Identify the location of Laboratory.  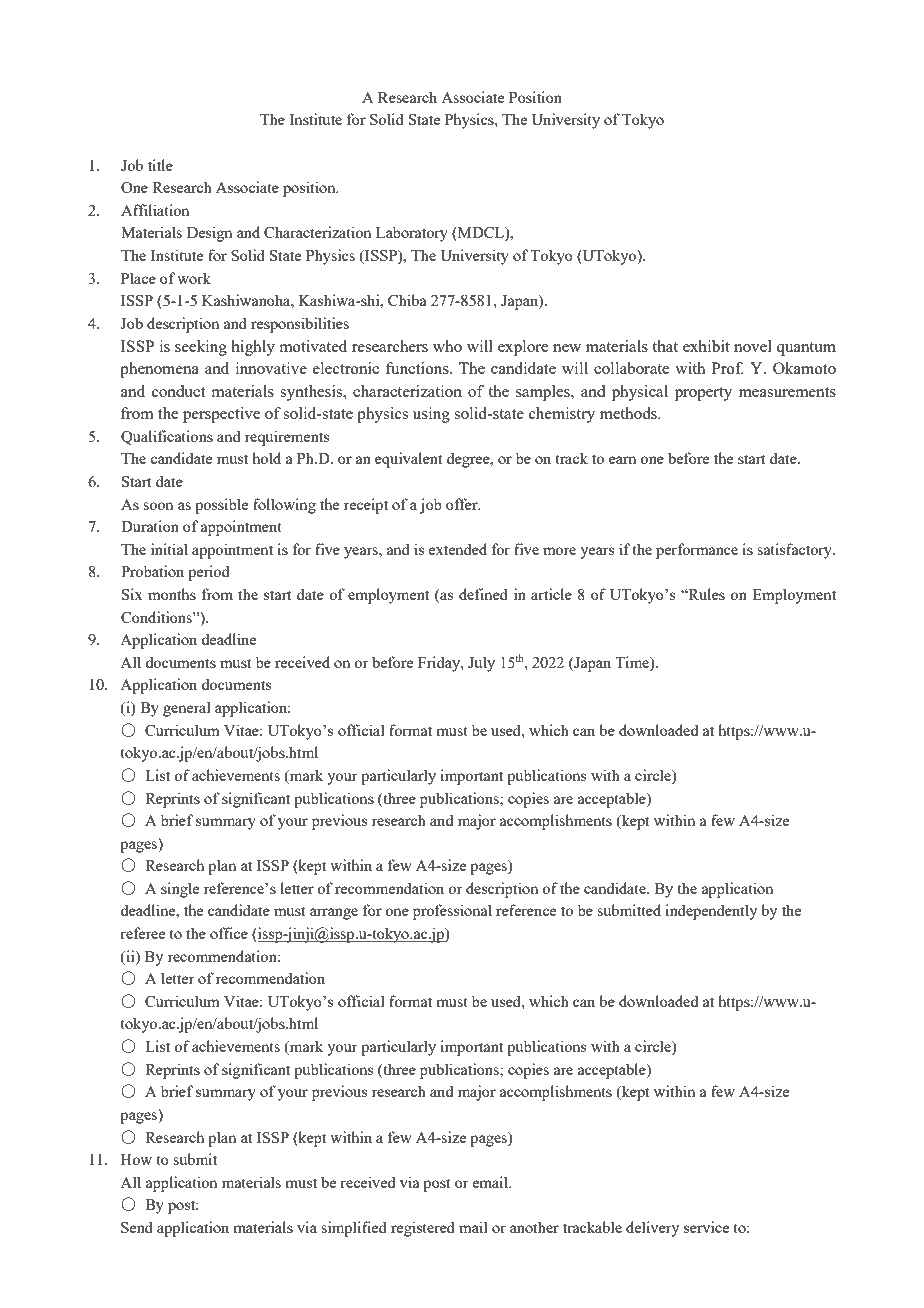
(412, 234).
